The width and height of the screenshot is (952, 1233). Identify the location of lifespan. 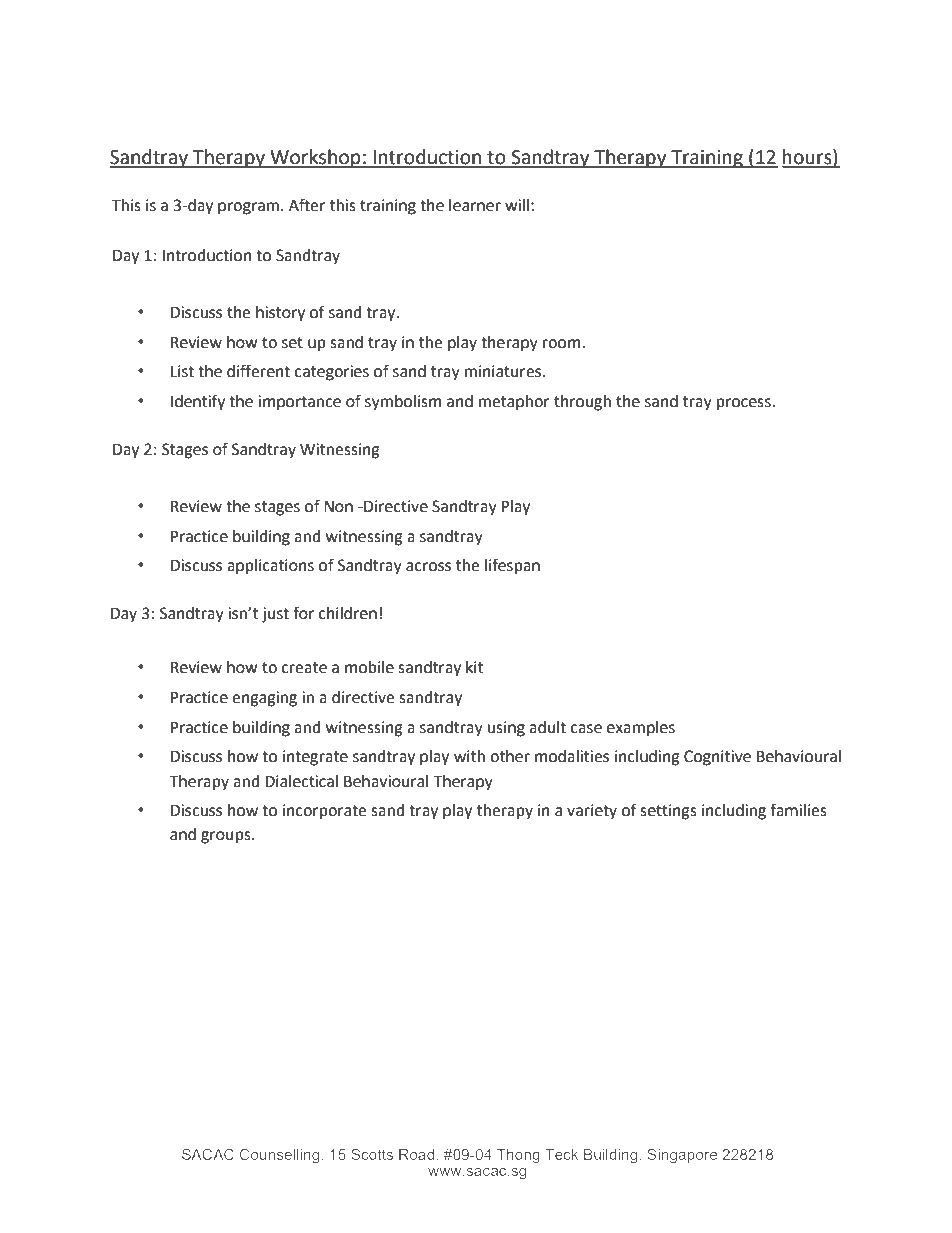
(512, 566).
